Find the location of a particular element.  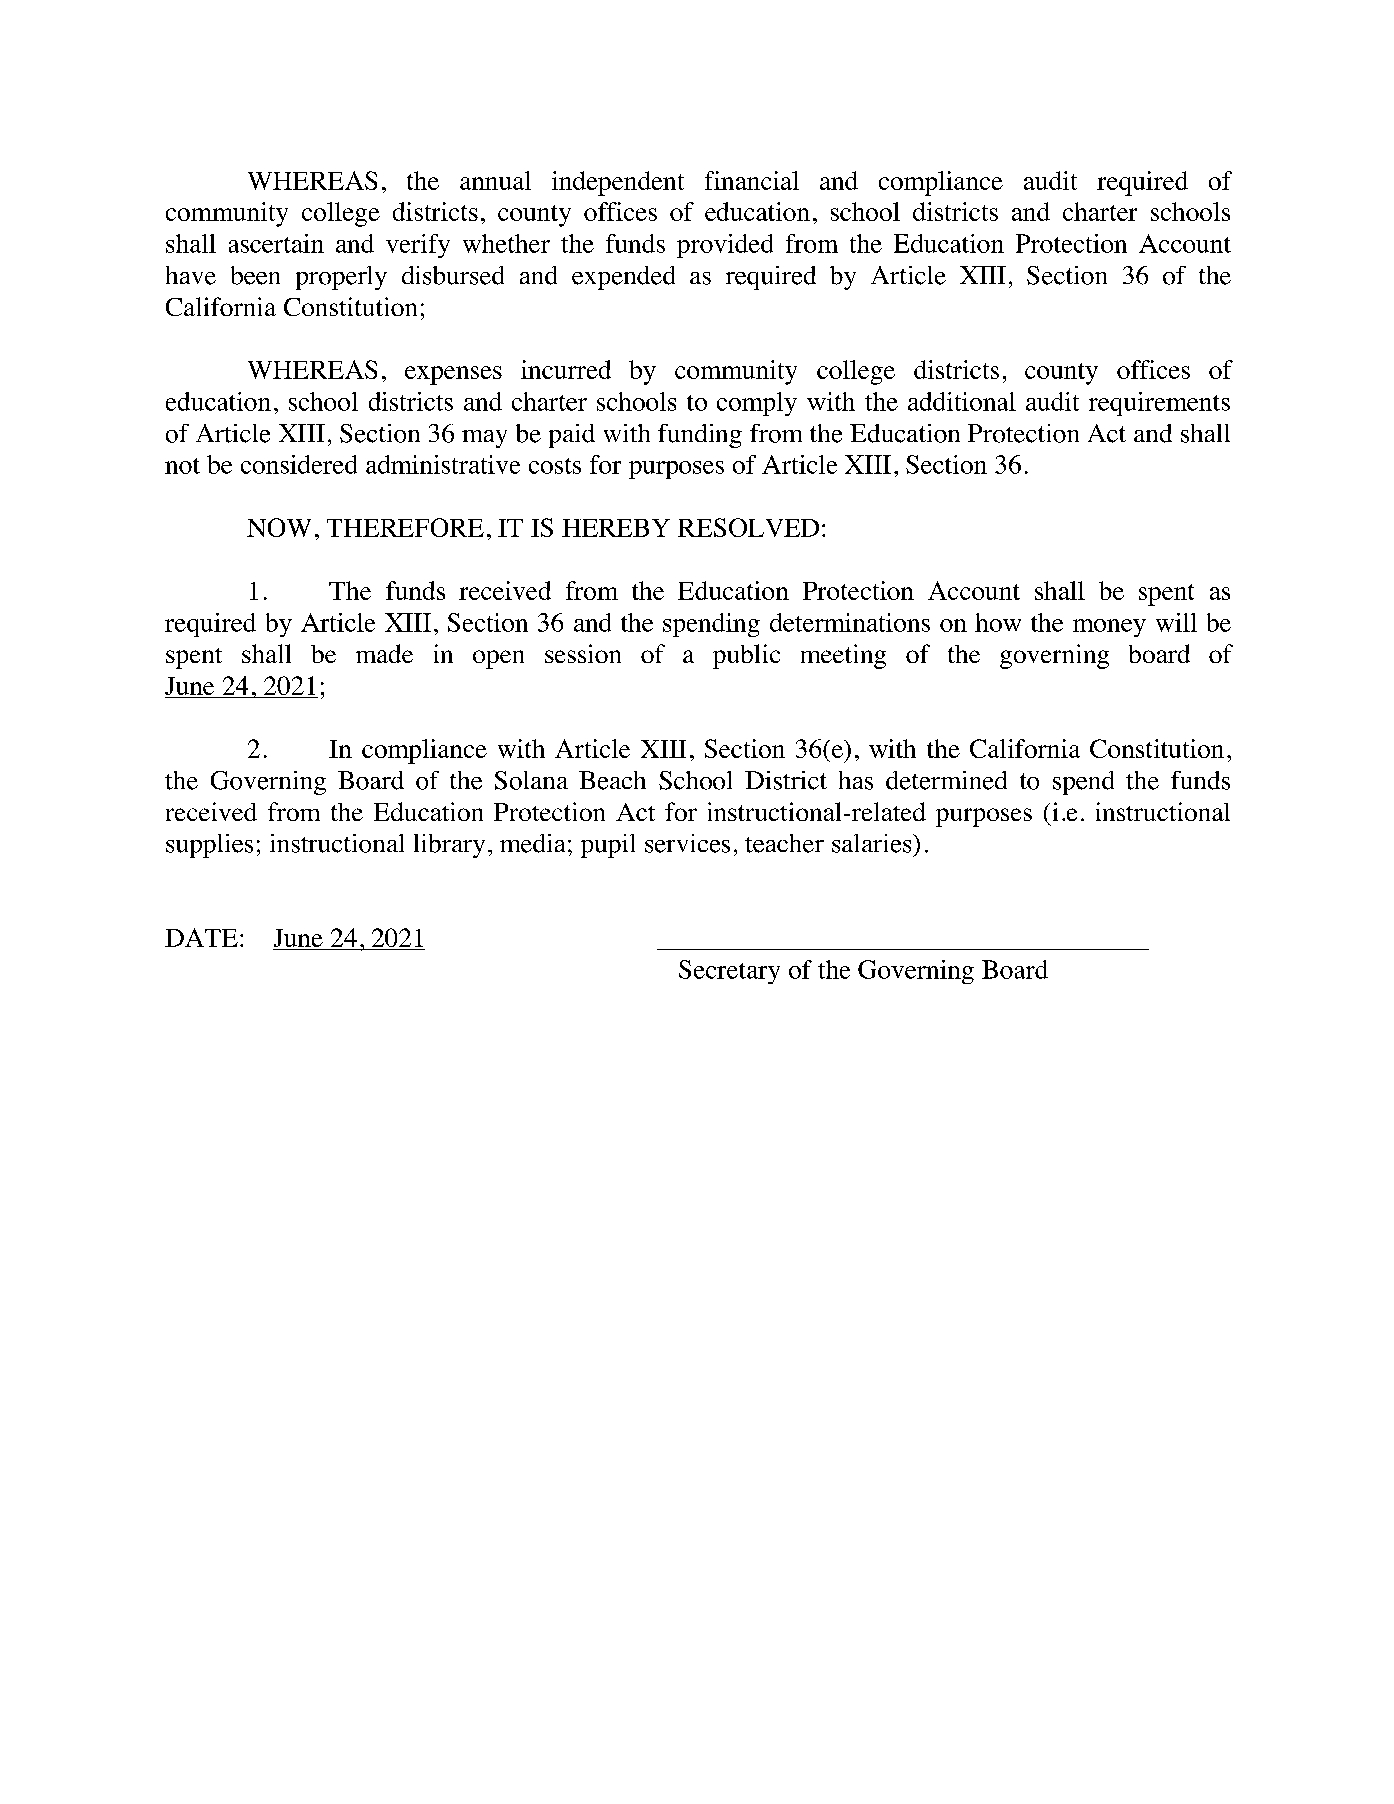

ascertain is located at coordinates (276, 243).
